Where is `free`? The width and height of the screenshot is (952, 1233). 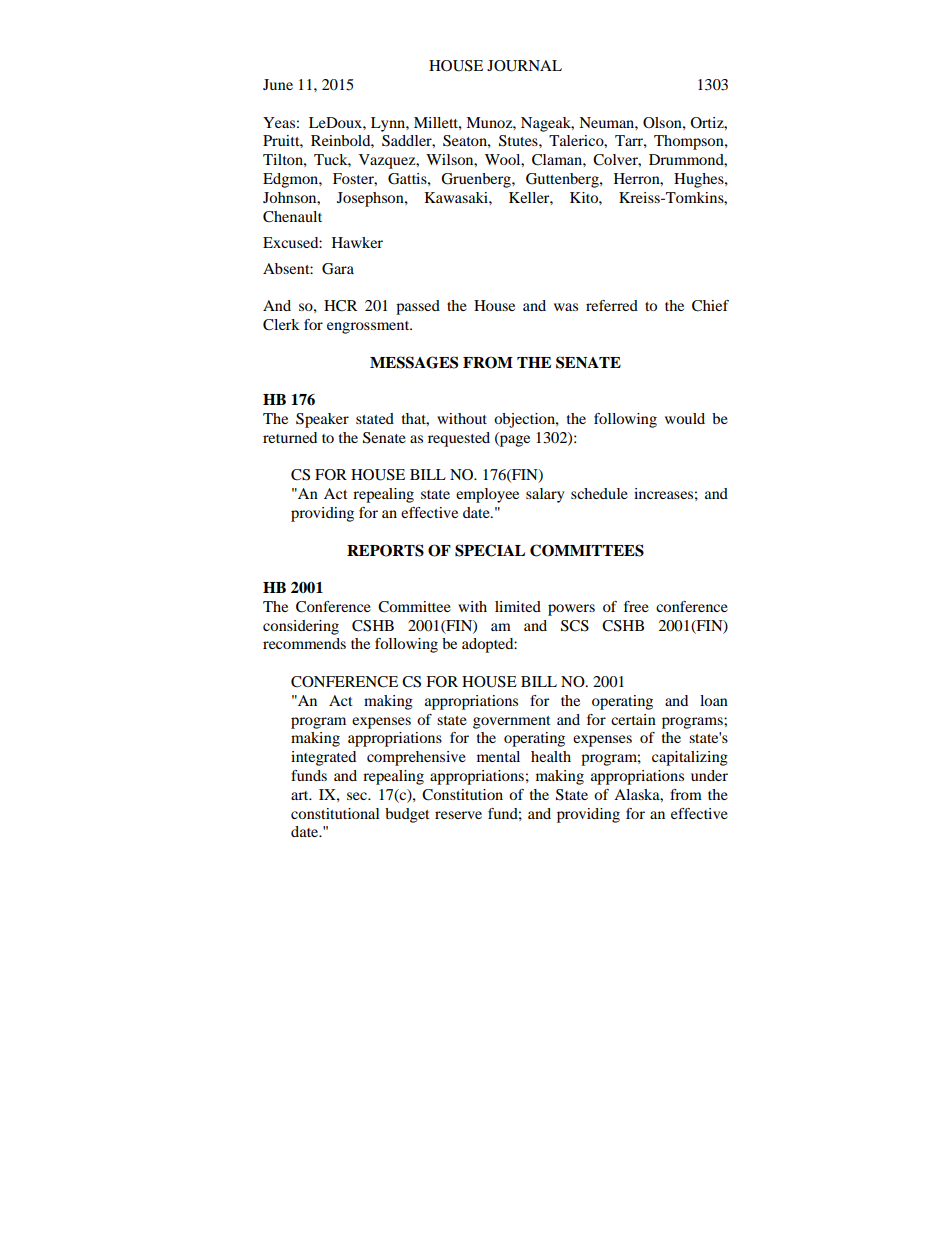
free is located at coordinates (636, 606).
